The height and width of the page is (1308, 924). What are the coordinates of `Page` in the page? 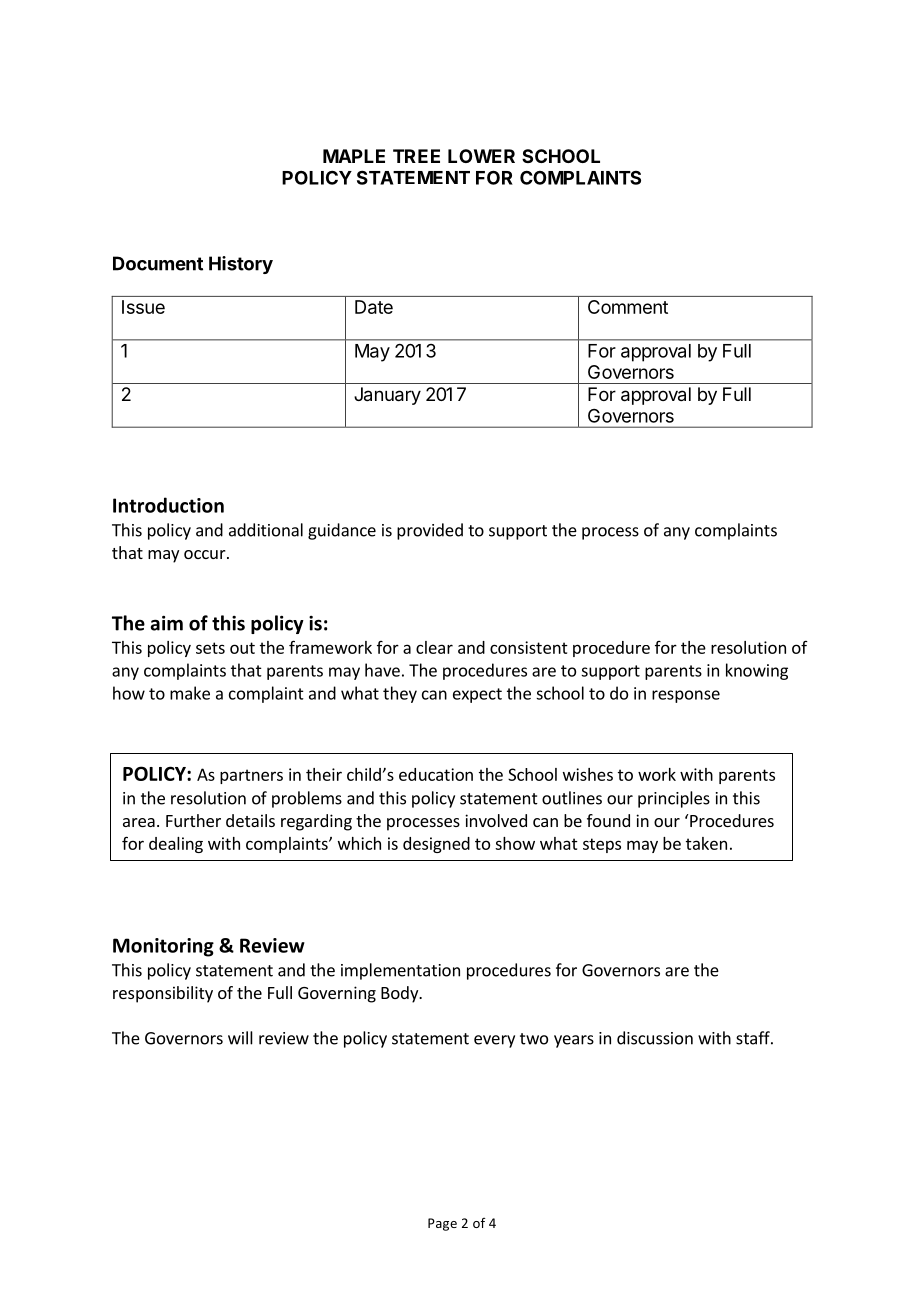 It's located at (442, 1224).
